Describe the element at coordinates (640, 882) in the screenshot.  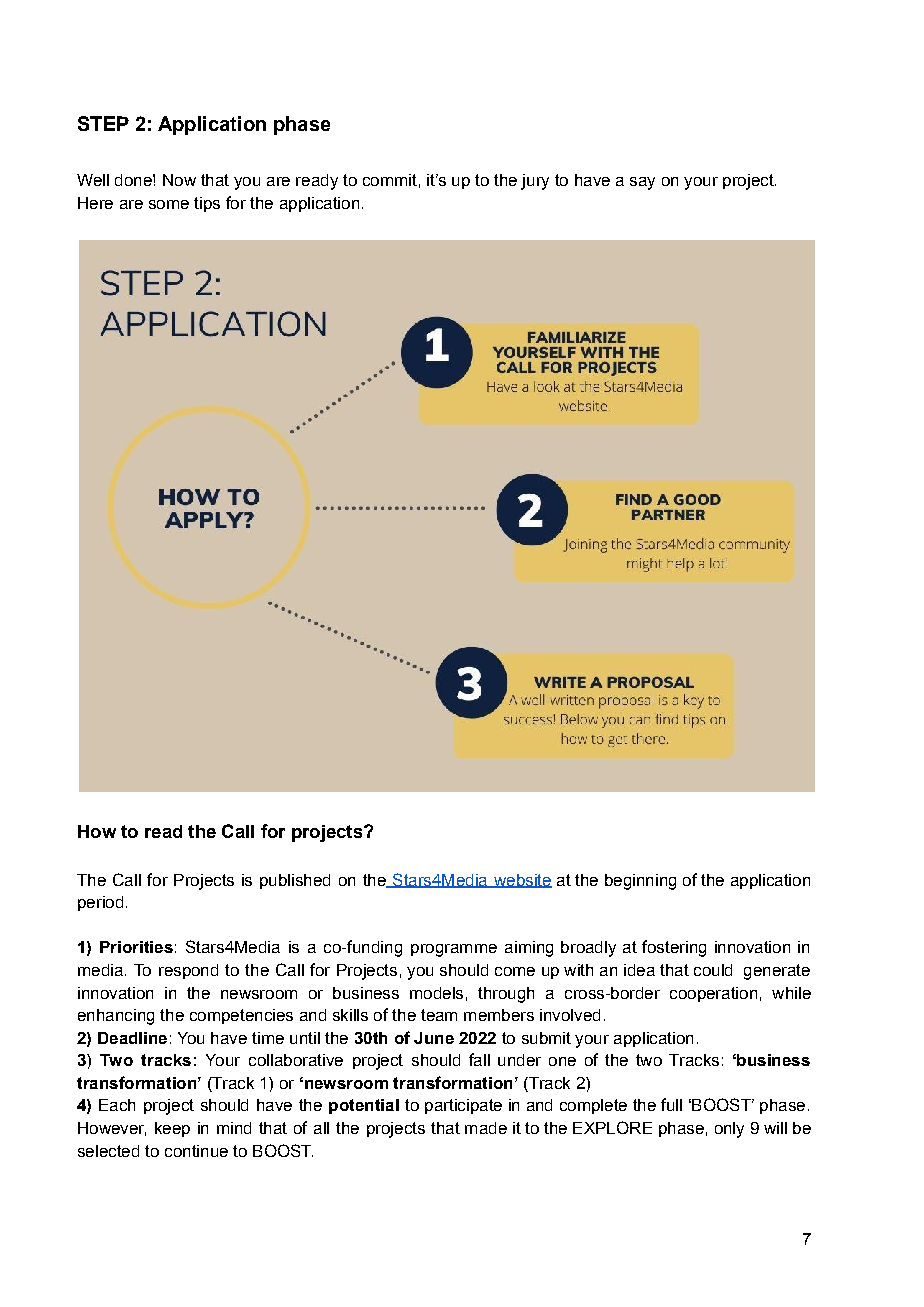
I see `beginning` at that location.
